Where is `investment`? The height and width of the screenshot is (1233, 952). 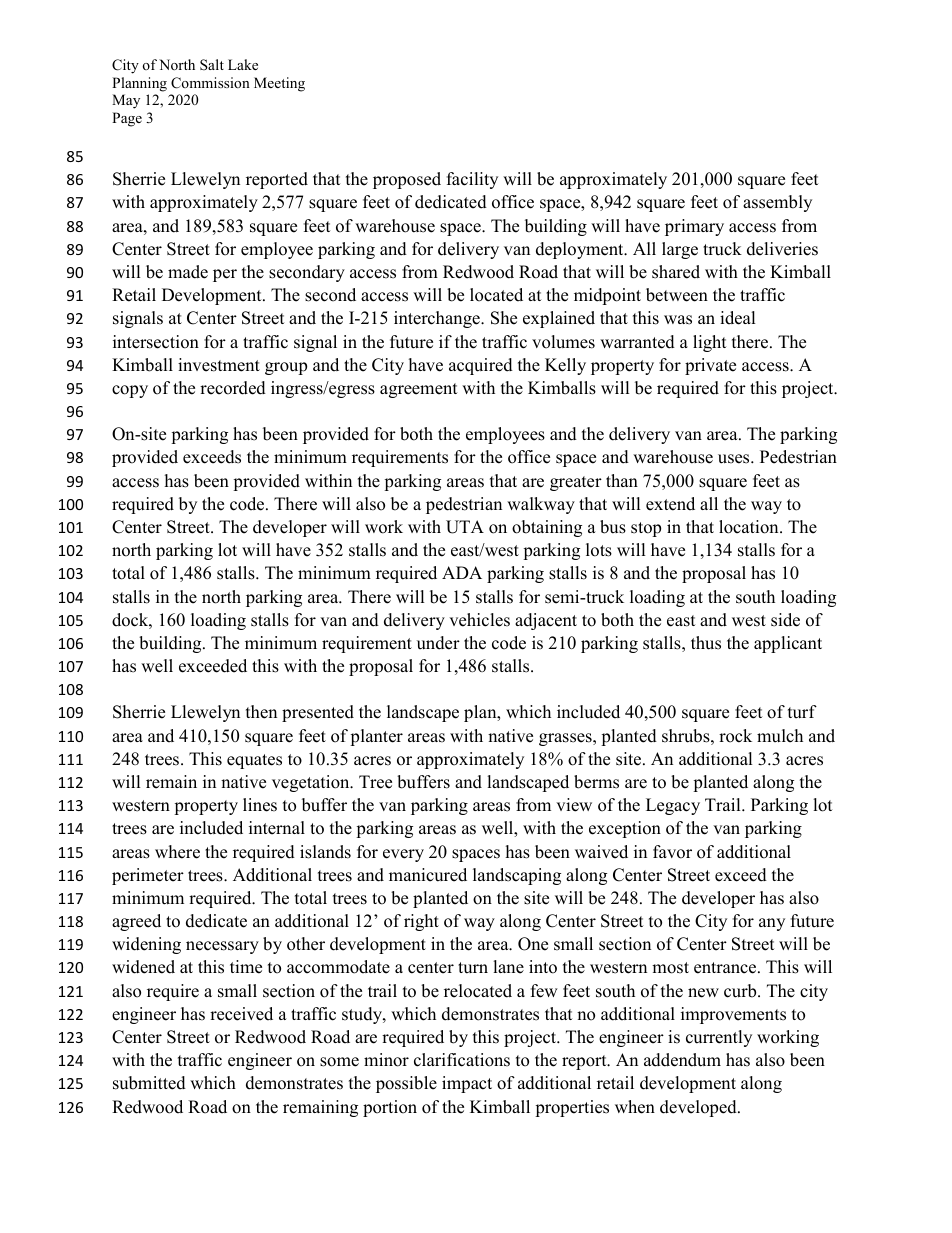
investment is located at coordinates (219, 365).
